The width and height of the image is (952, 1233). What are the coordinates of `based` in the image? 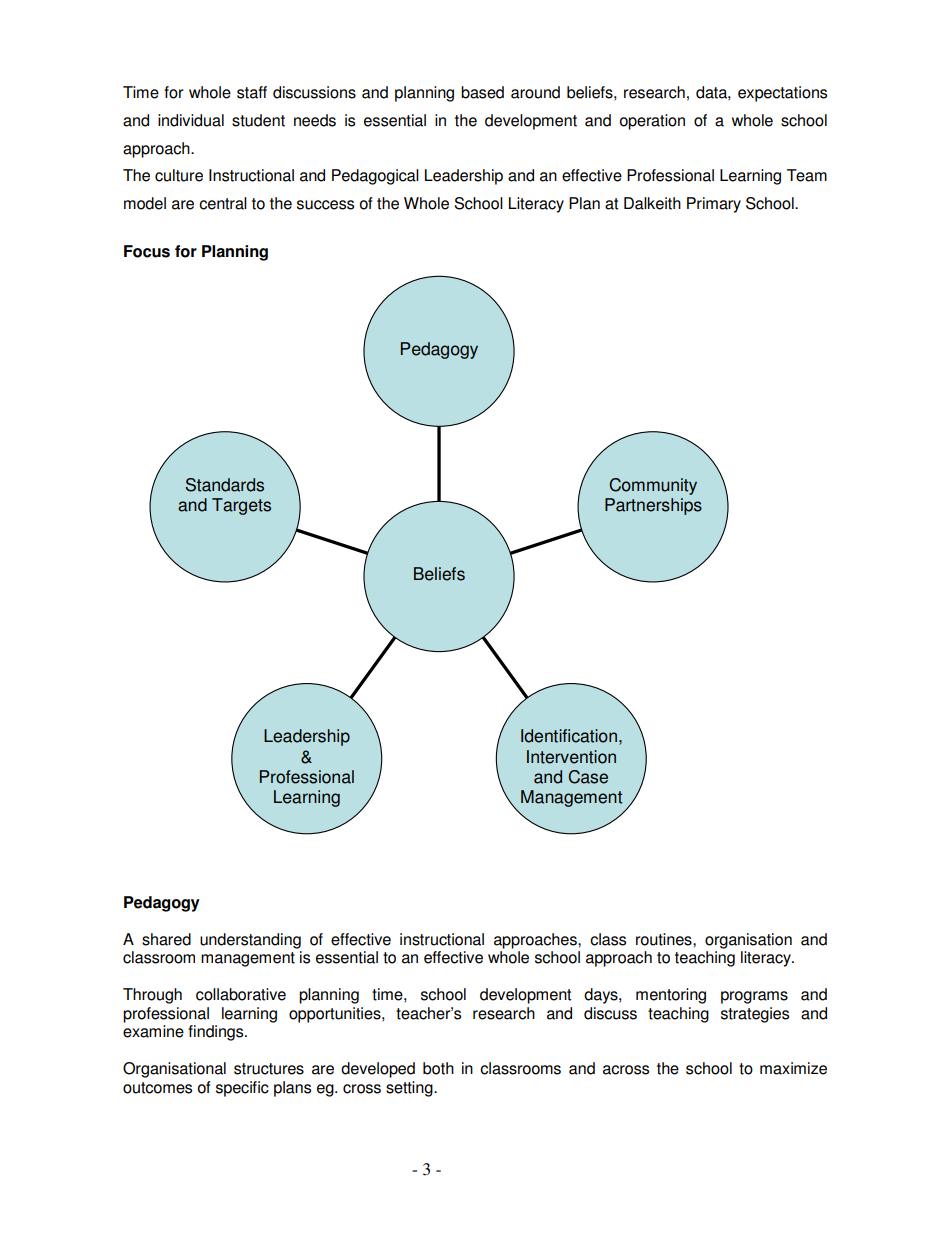 It's located at (482, 92).
